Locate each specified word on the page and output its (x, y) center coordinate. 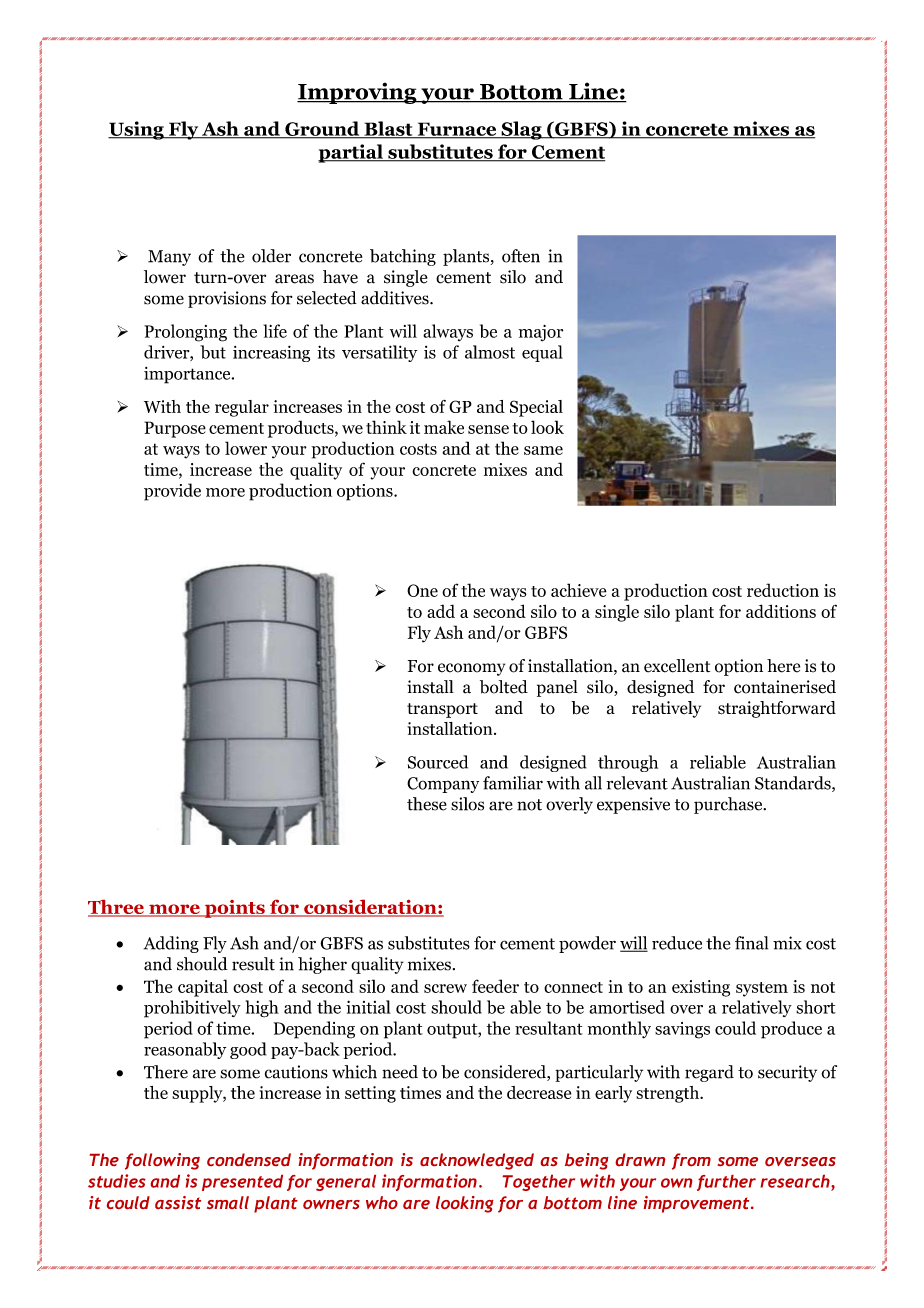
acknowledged (477, 1161)
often (521, 256)
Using (137, 130)
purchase (729, 805)
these (427, 804)
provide (172, 492)
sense (488, 429)
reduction (783, 590)
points (234, 909)
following (162, 1161)
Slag (521, 130)
